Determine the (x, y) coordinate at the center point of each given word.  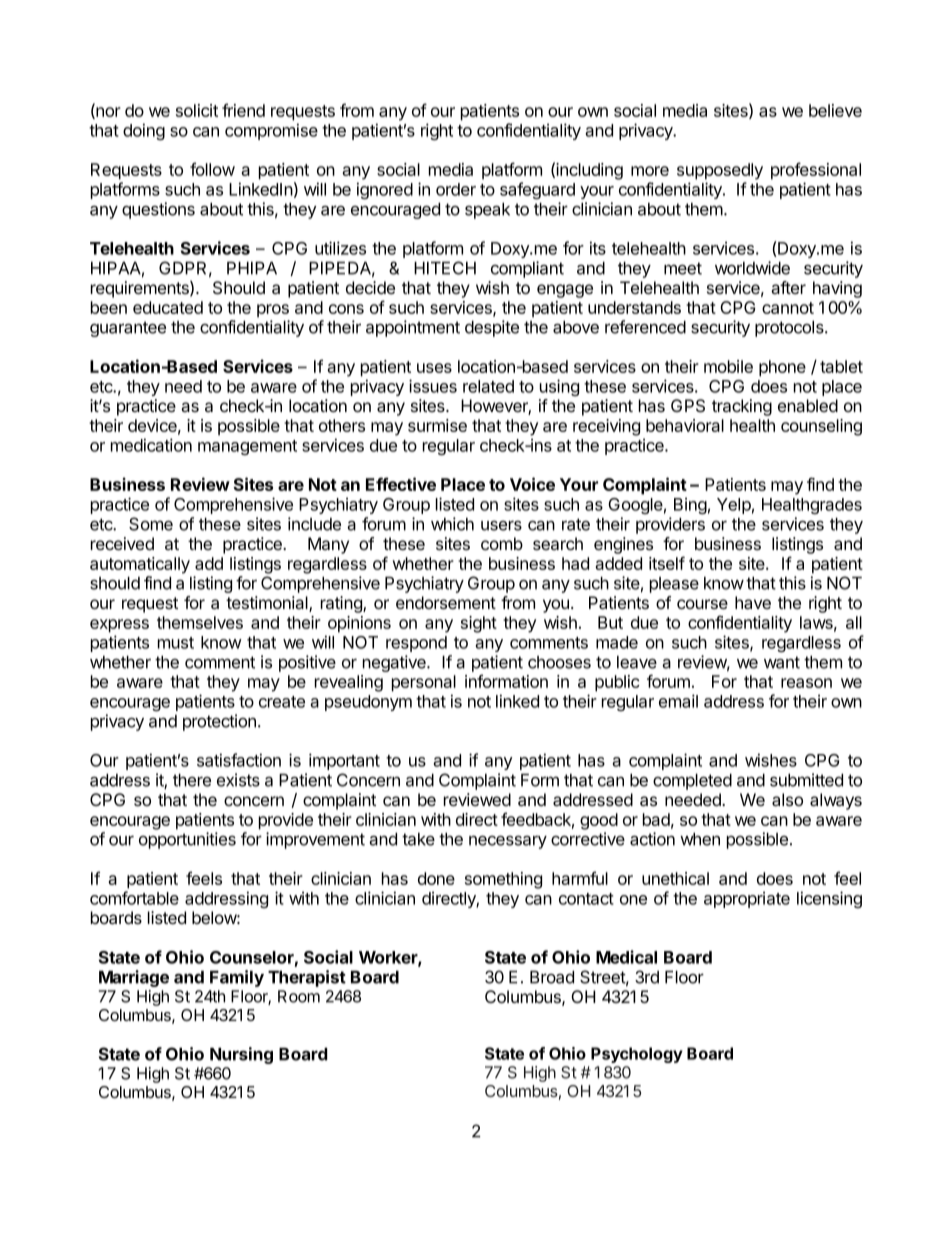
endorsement (446, 602)
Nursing (241, 1055)
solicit (197, 110)
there (192, 780)
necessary (508, 842)
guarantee (128, 329)
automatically (140, 565)
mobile (728, 366)
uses (434, 368)
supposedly (720, 171)
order (456, 189)
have (753, 603)
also (787, 800)
